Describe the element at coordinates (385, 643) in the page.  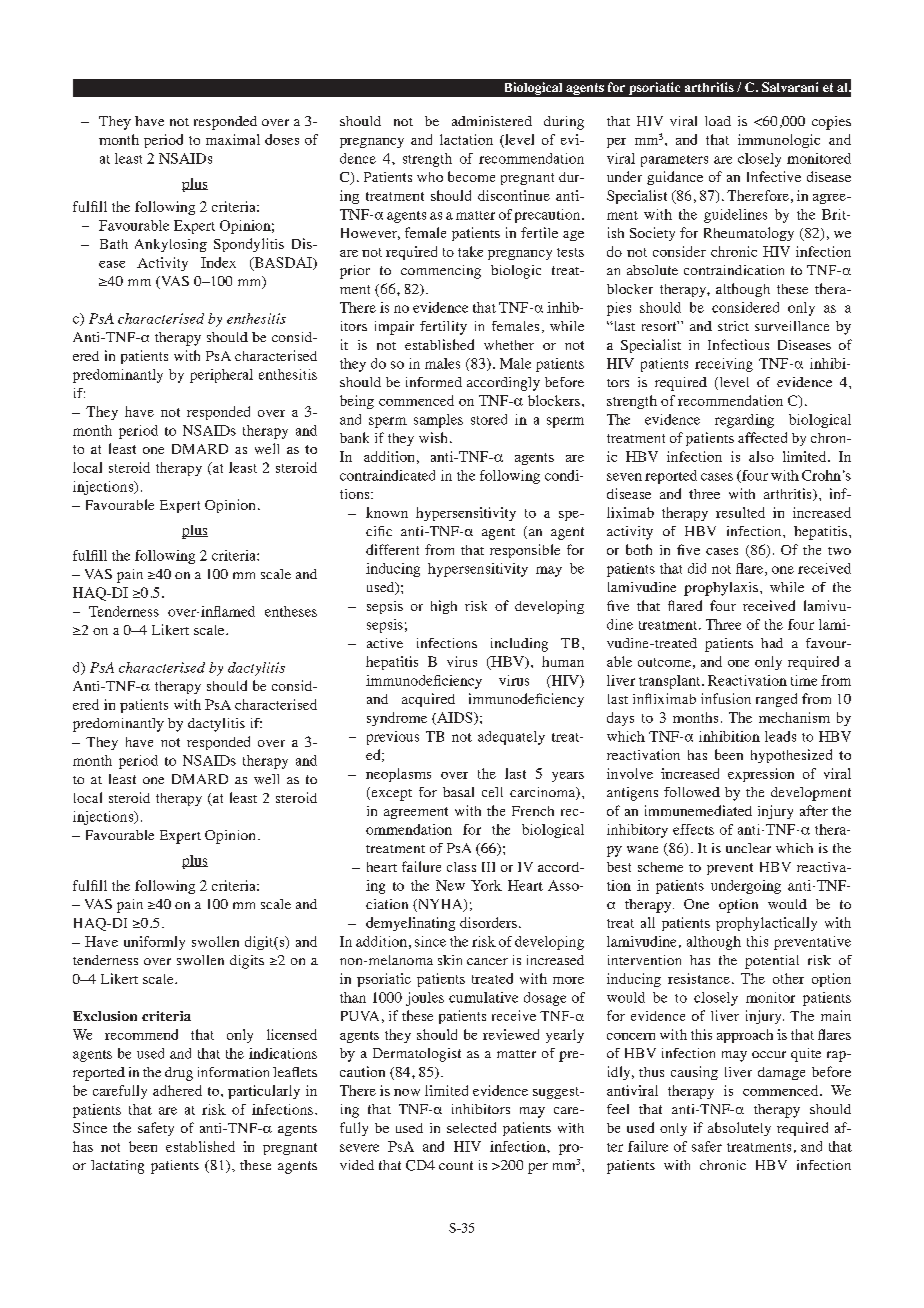
I see `active` at that location.
